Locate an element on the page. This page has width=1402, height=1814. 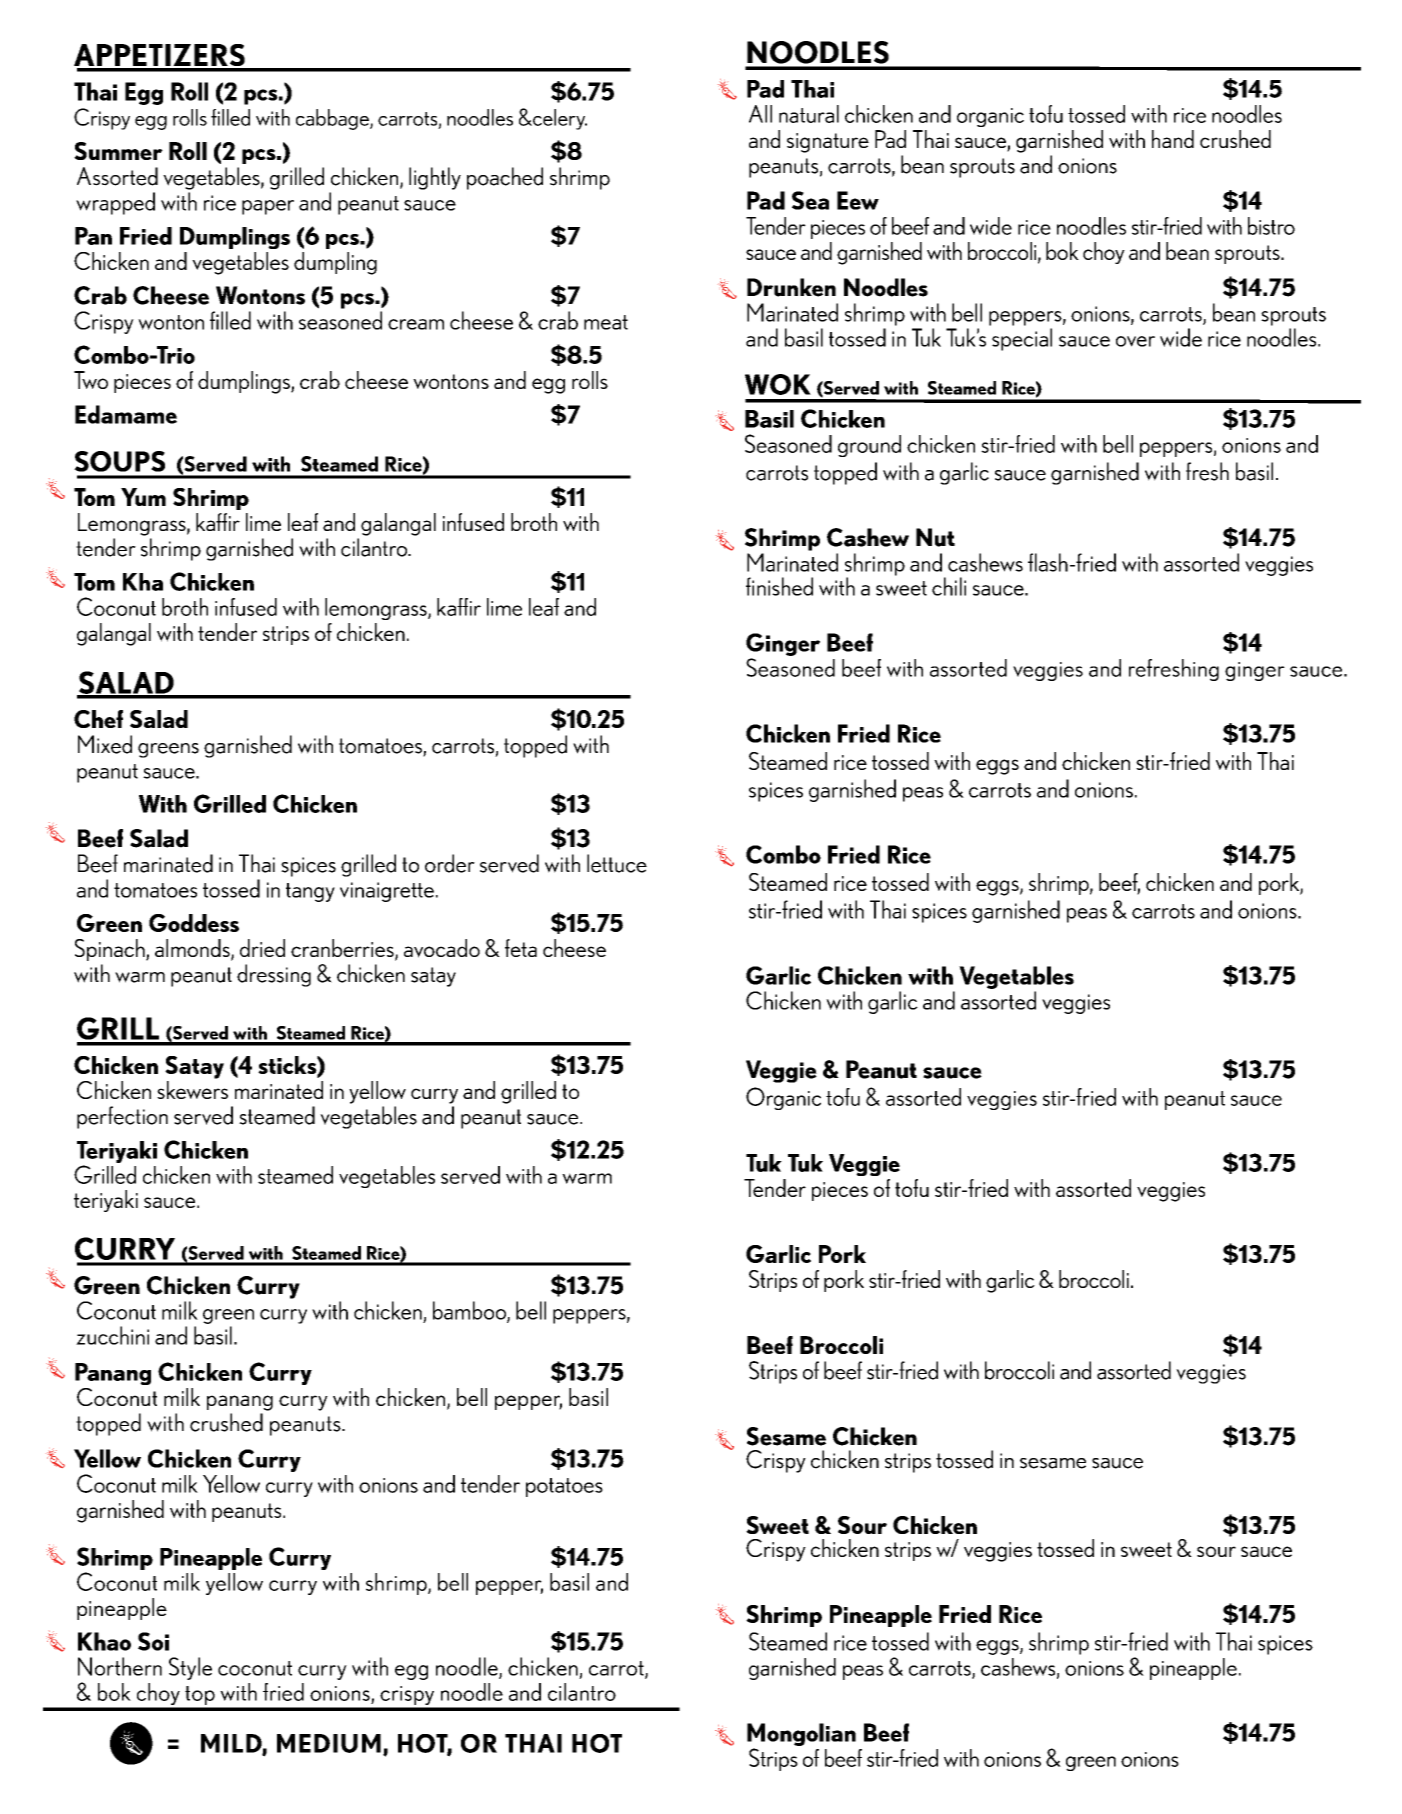
All is located at coordinates (760, 114).
